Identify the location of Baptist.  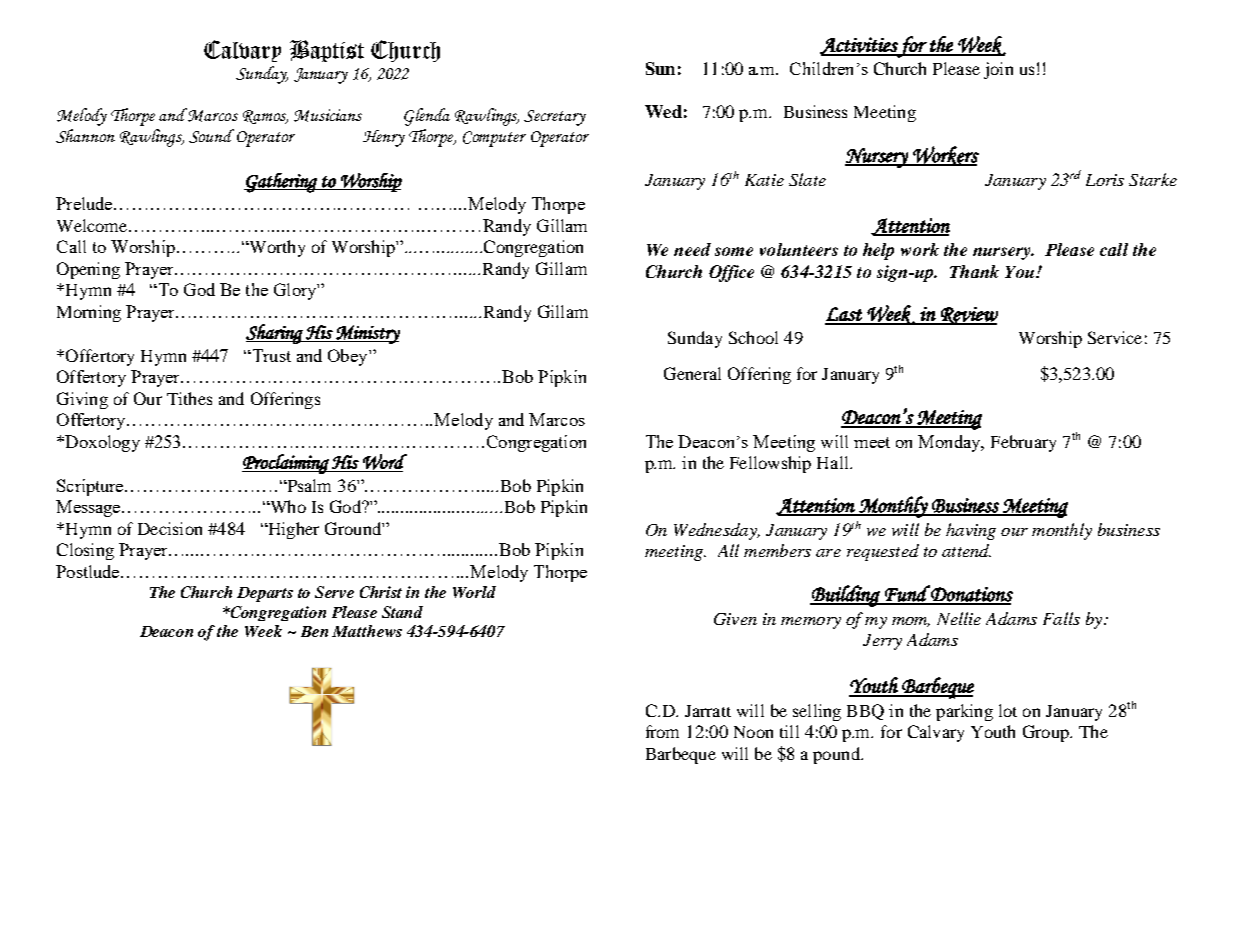
(327, 51).
